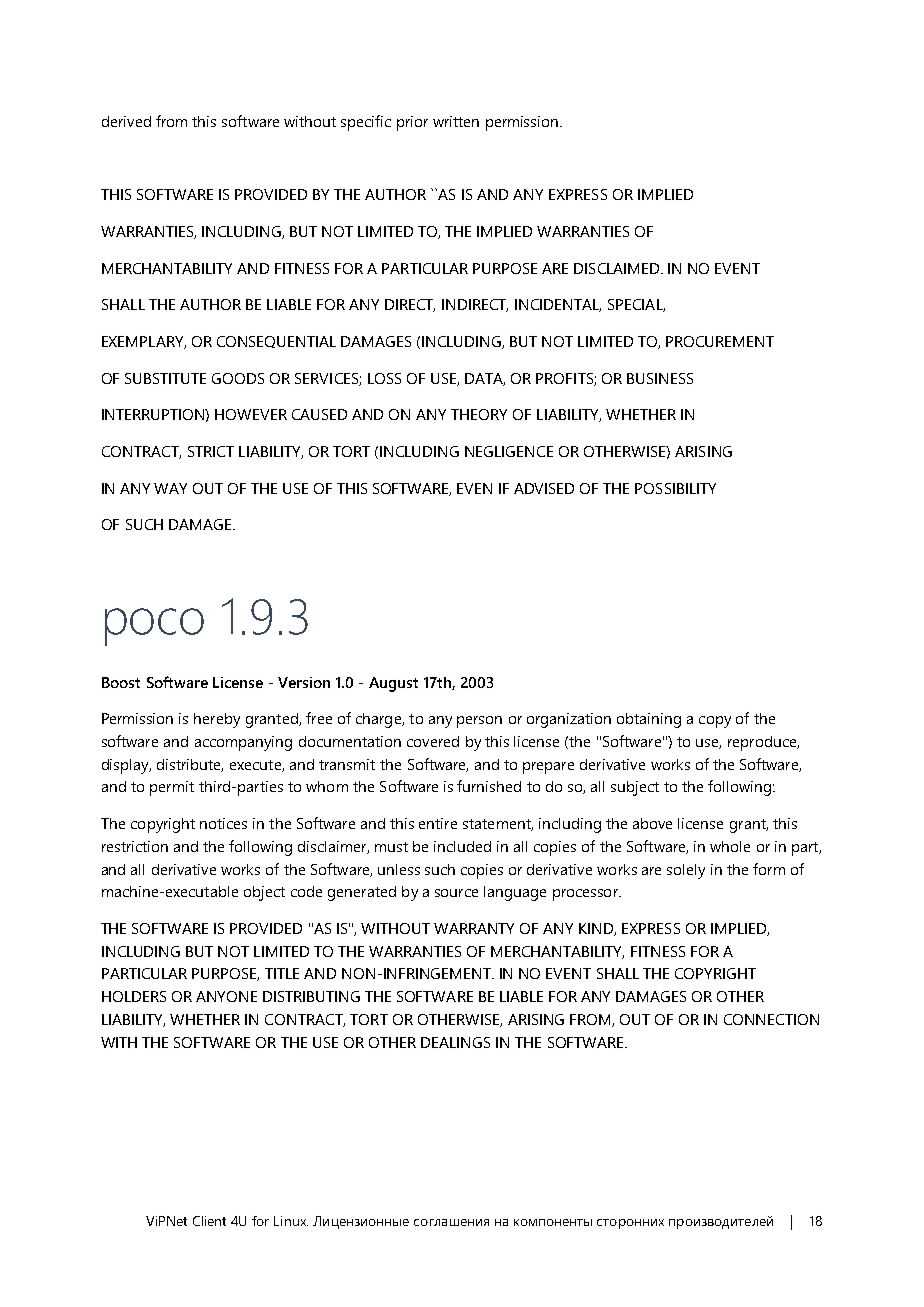  I want to click on written, so click(456, 121).
